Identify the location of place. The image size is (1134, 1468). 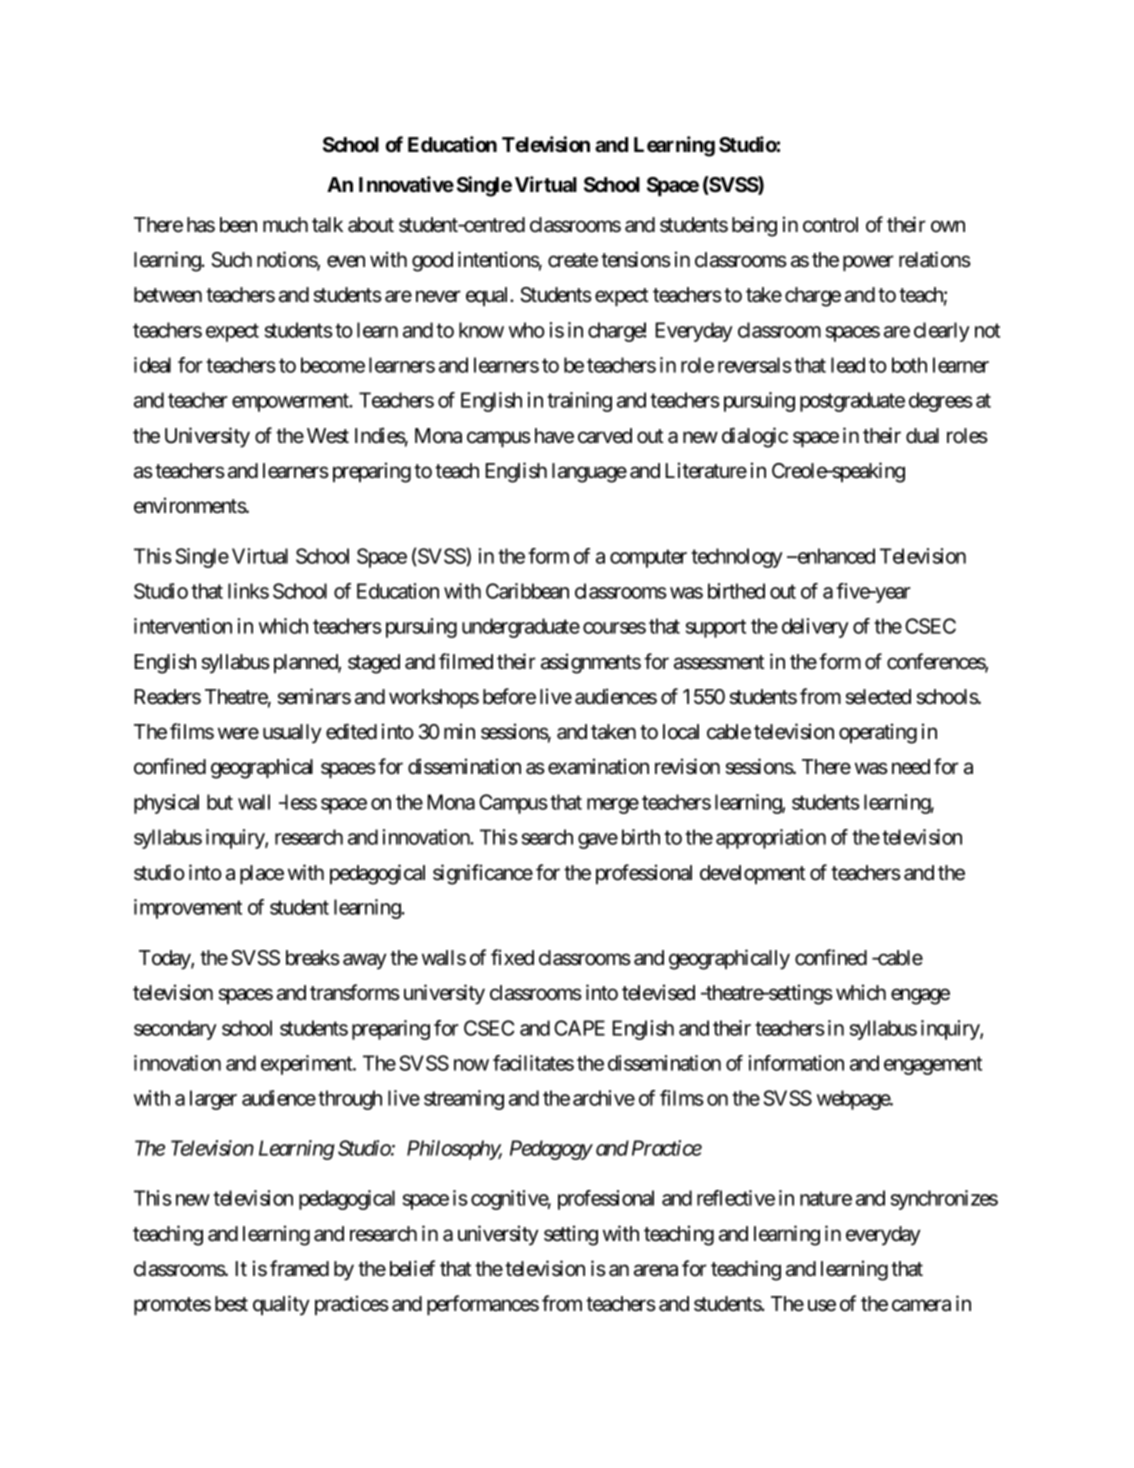
(262, 874).
